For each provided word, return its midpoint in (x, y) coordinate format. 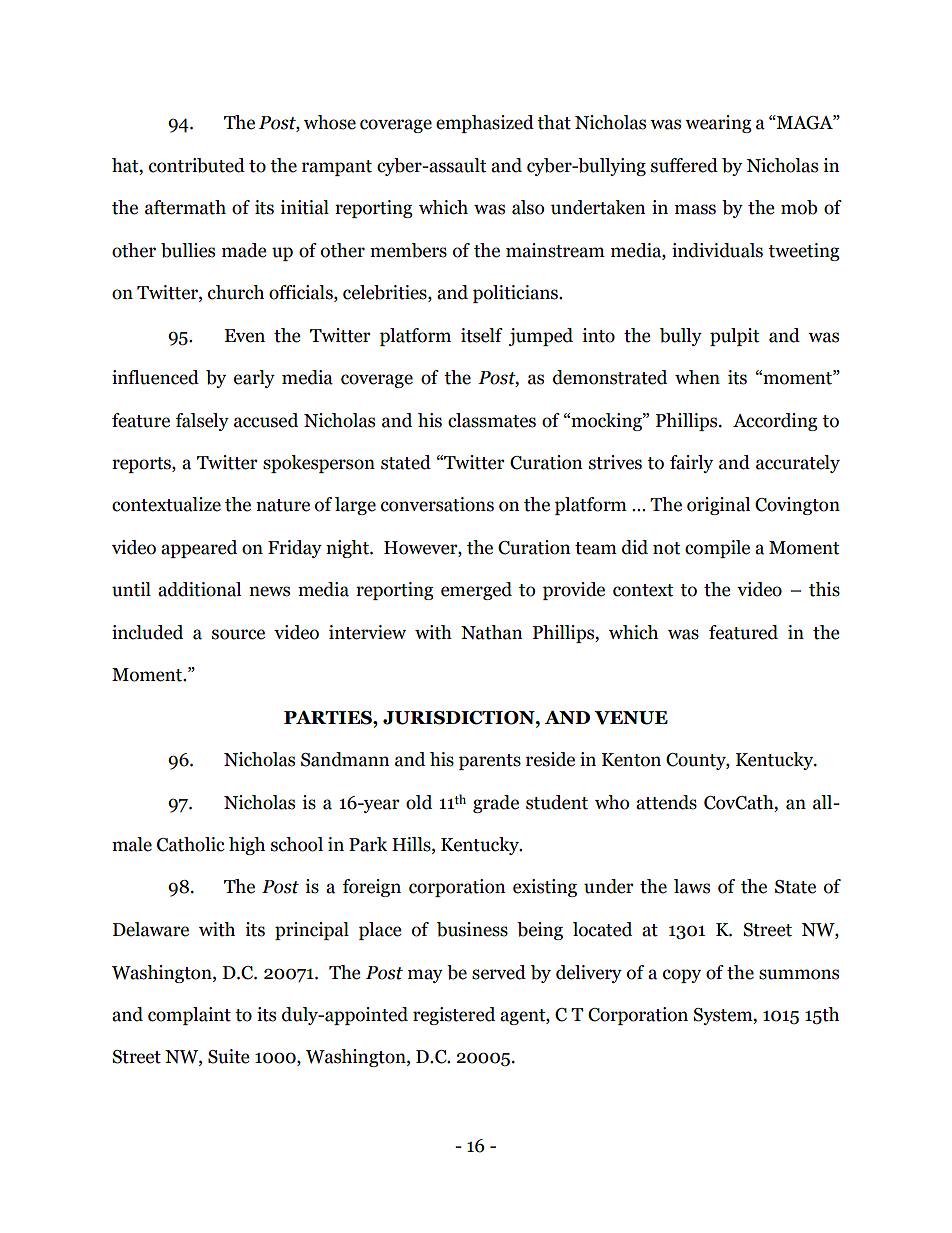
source (238, 634)
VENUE (631, 718)
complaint (189, 1016)
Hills (412, 845)
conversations (437, 504)
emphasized (485, 124)
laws (692, 886)
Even (244, 336)
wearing (718, 124)
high (247, 846)
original (718, 506)
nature (283, 505)
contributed (197, 165)
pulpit (734, 337)
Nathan (492, 632)
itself (482, 335)
